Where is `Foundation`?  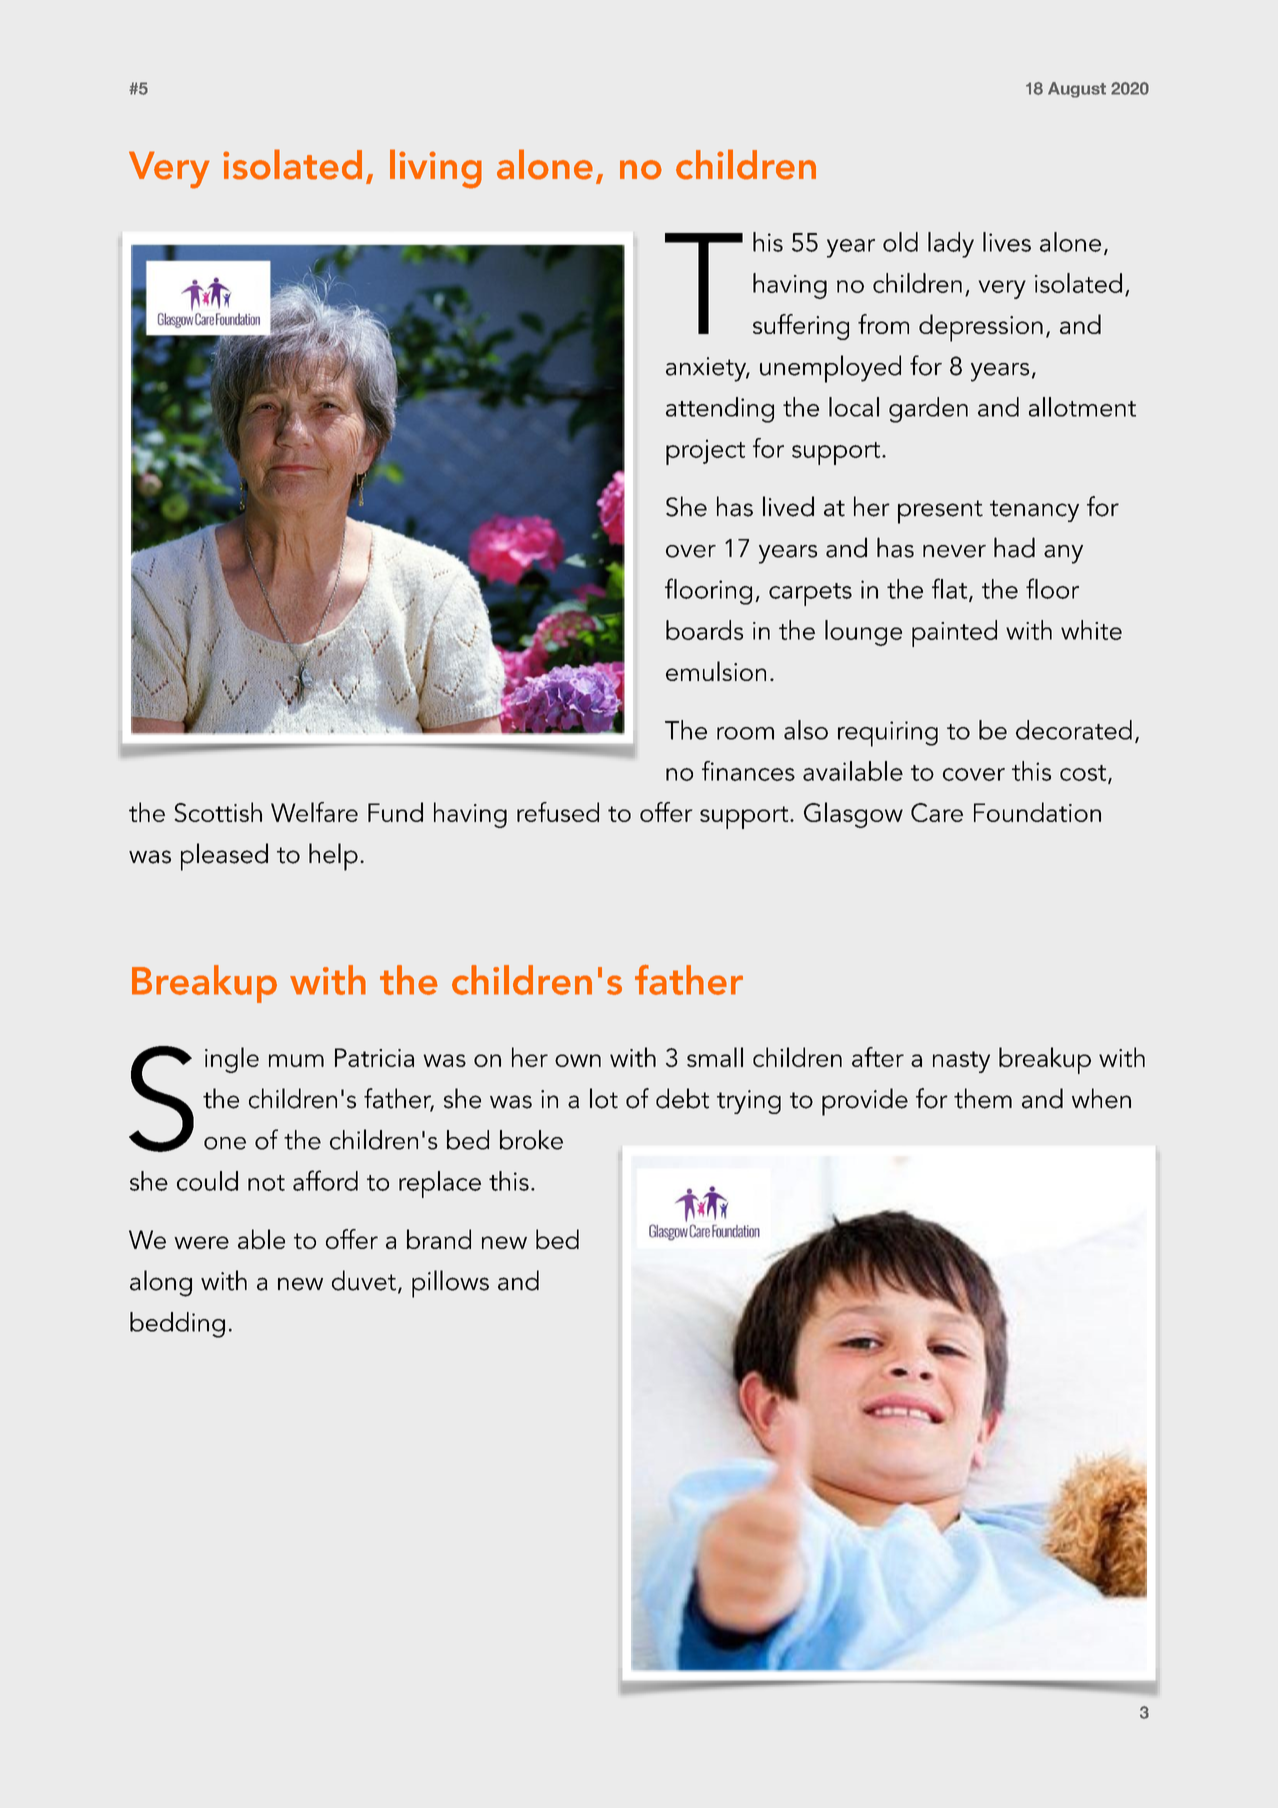
Foundation is located at coordinates (1037, 812).
